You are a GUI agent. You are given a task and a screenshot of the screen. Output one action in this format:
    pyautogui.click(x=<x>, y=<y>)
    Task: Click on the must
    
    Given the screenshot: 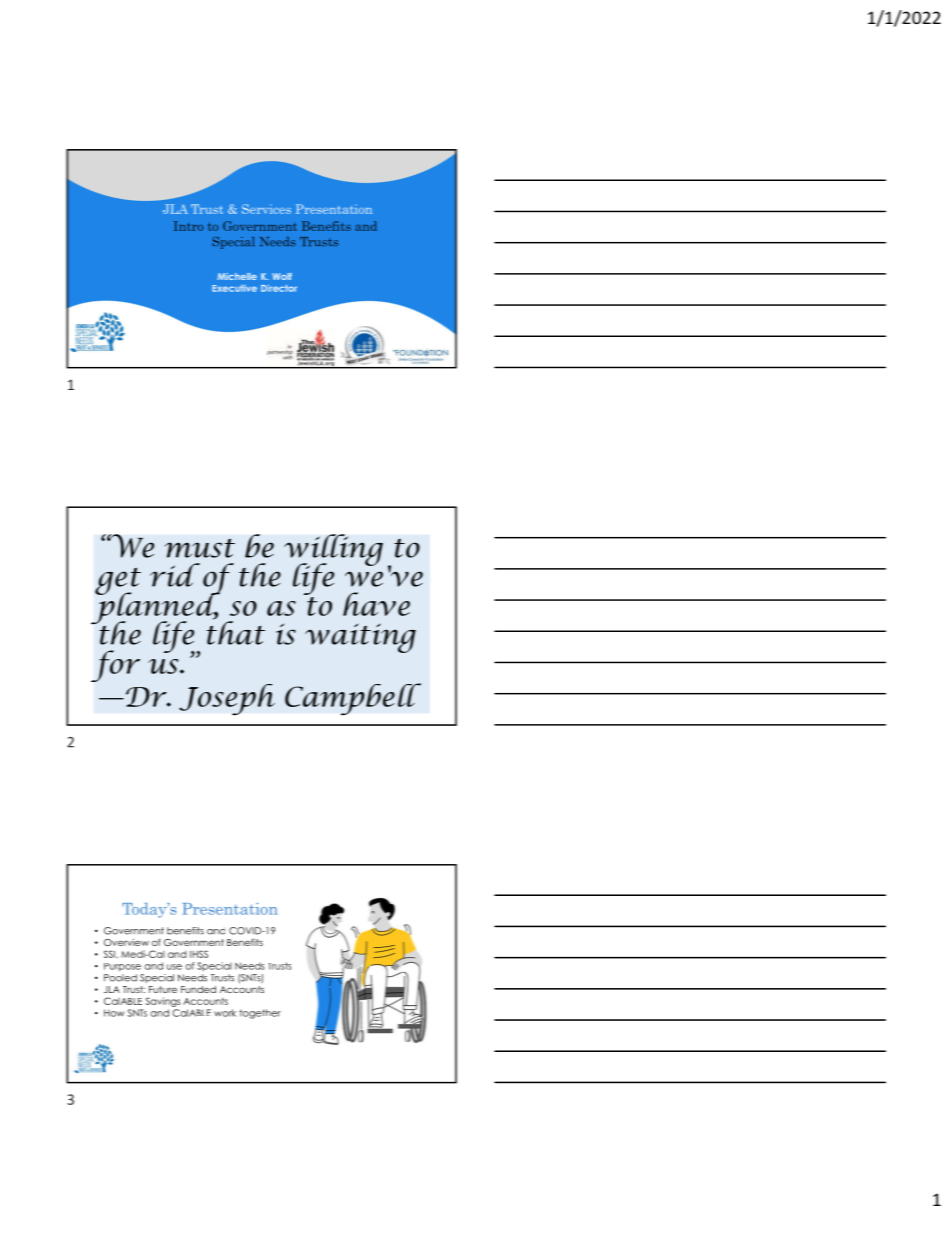 What is the action you would take?
    pyautogui.click(x=200, y=548)
